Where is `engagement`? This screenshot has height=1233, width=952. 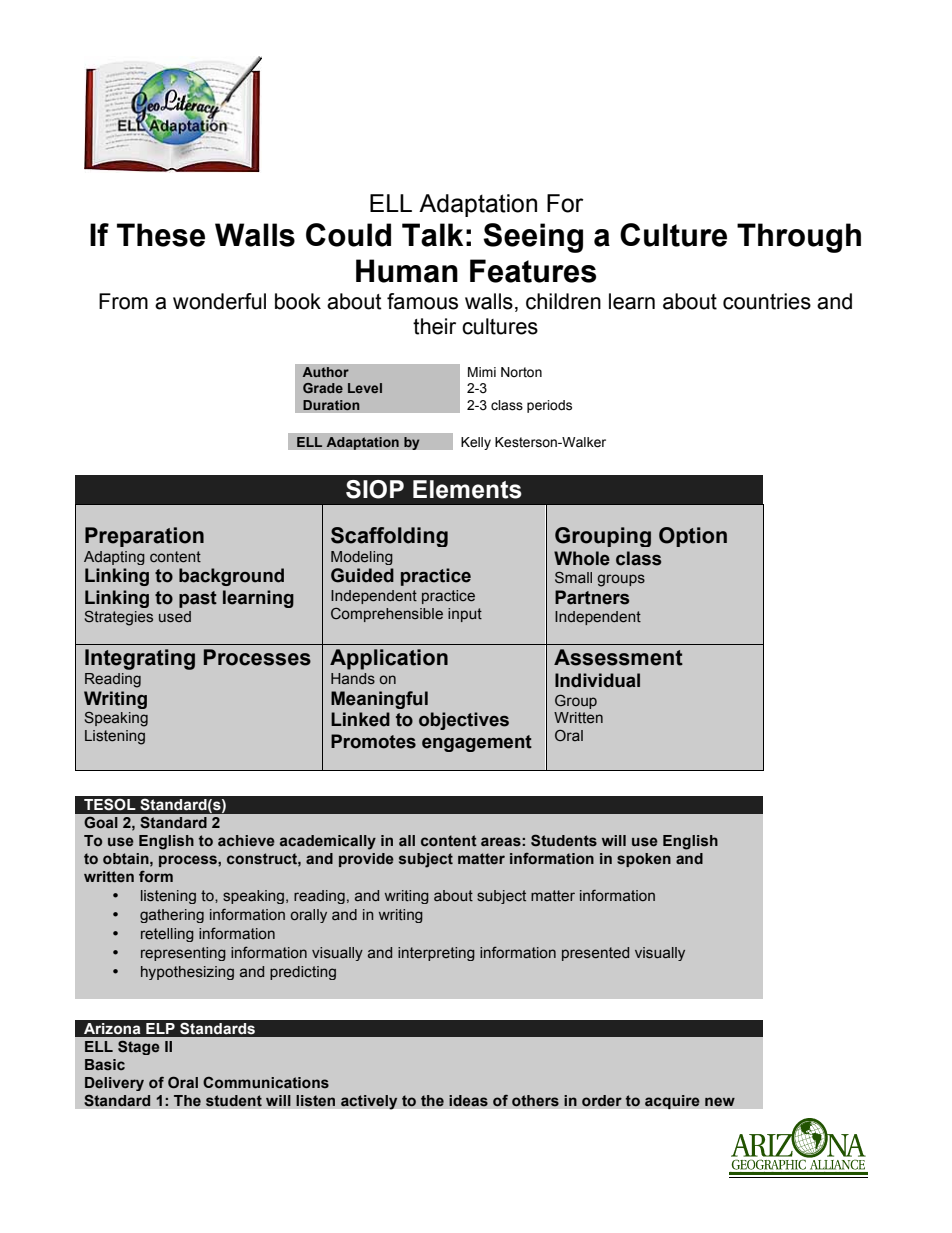
engagement is located at coordinates (477, 743).
